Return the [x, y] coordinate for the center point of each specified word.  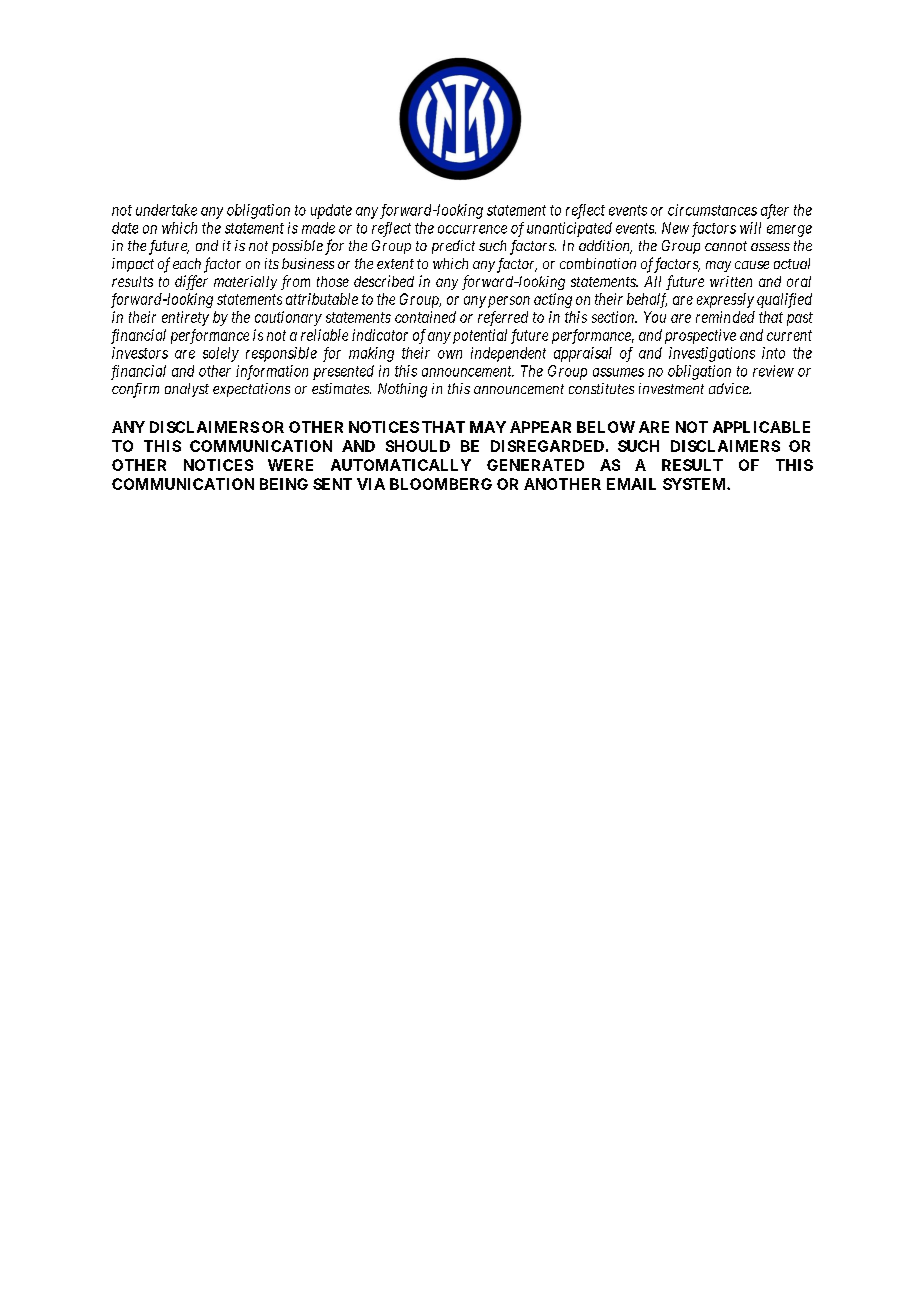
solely [221, 354]
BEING [284, 484]
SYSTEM [695, 484]
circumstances [712, 210]
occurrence [472, 229]
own [450, 354]
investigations [712, 354]
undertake [166, 210]
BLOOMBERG [441, 484]
